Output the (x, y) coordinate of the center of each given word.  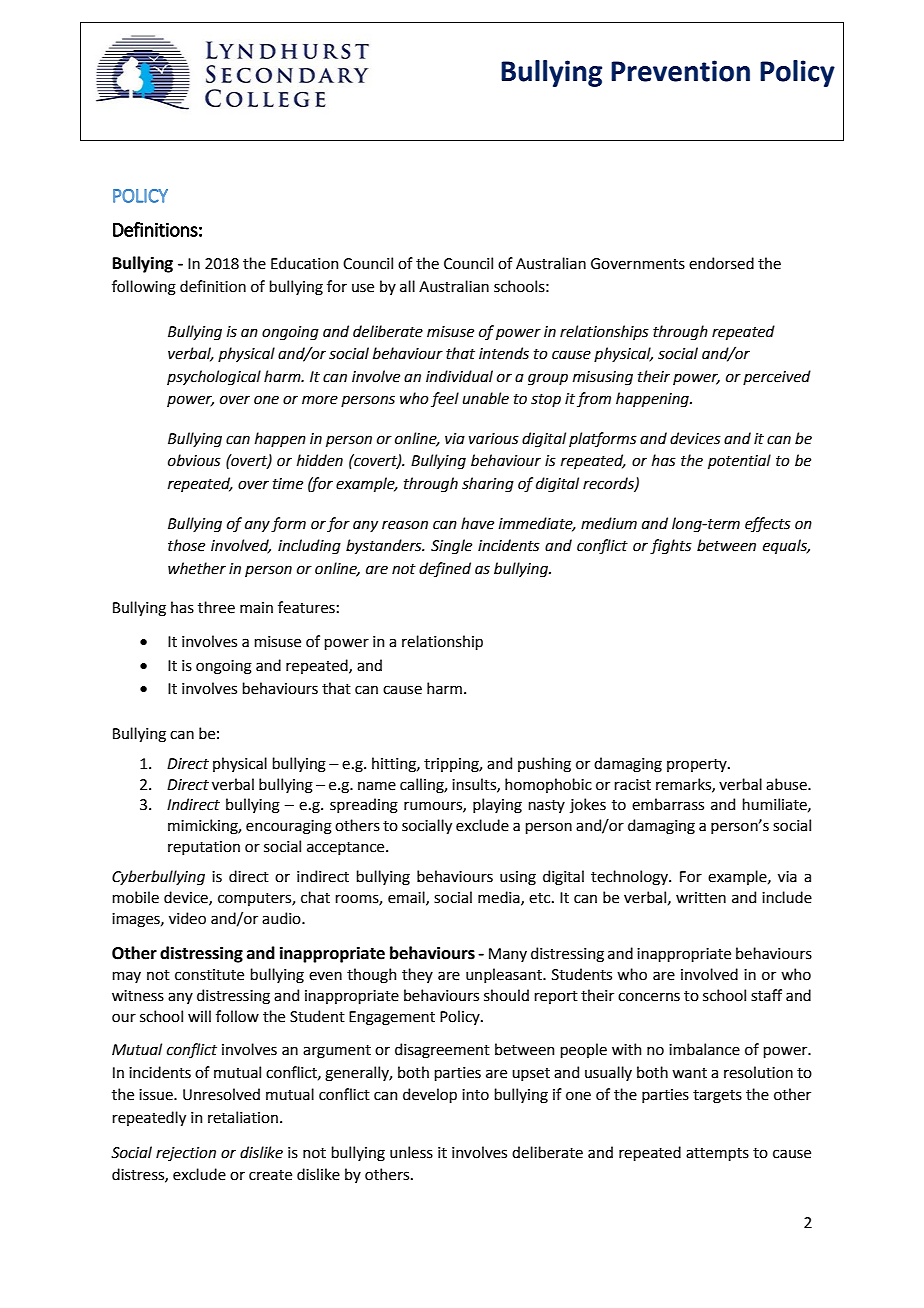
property (698, 765)
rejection (186, 1154)
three (216, 607)
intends (504, 353)
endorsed (721, 263)
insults (475, 785)
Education (304, 263)
